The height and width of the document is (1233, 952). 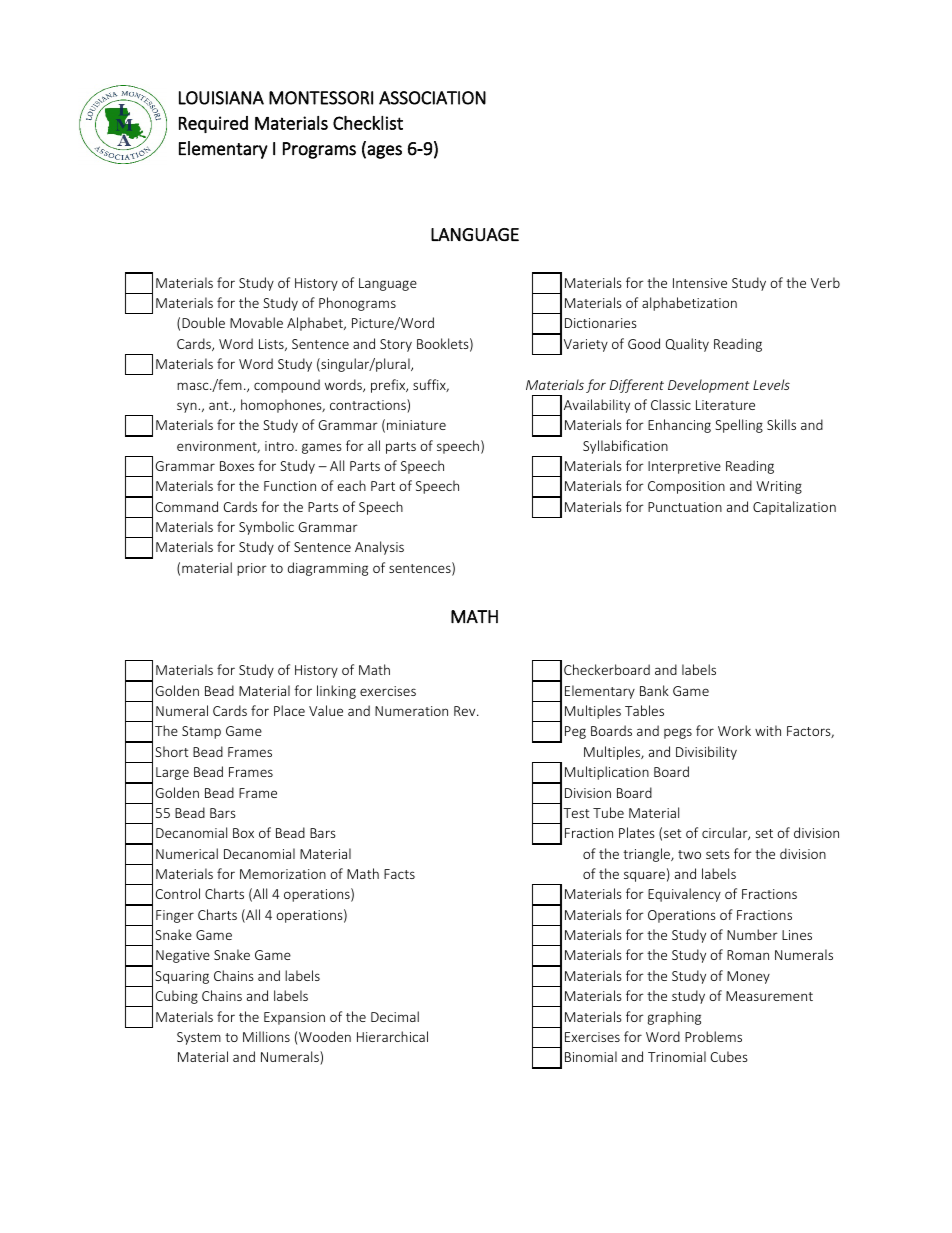 What do you see at coordinates (586, 345) in the document?
I see `Variety` at bounding box center [586, 345].
